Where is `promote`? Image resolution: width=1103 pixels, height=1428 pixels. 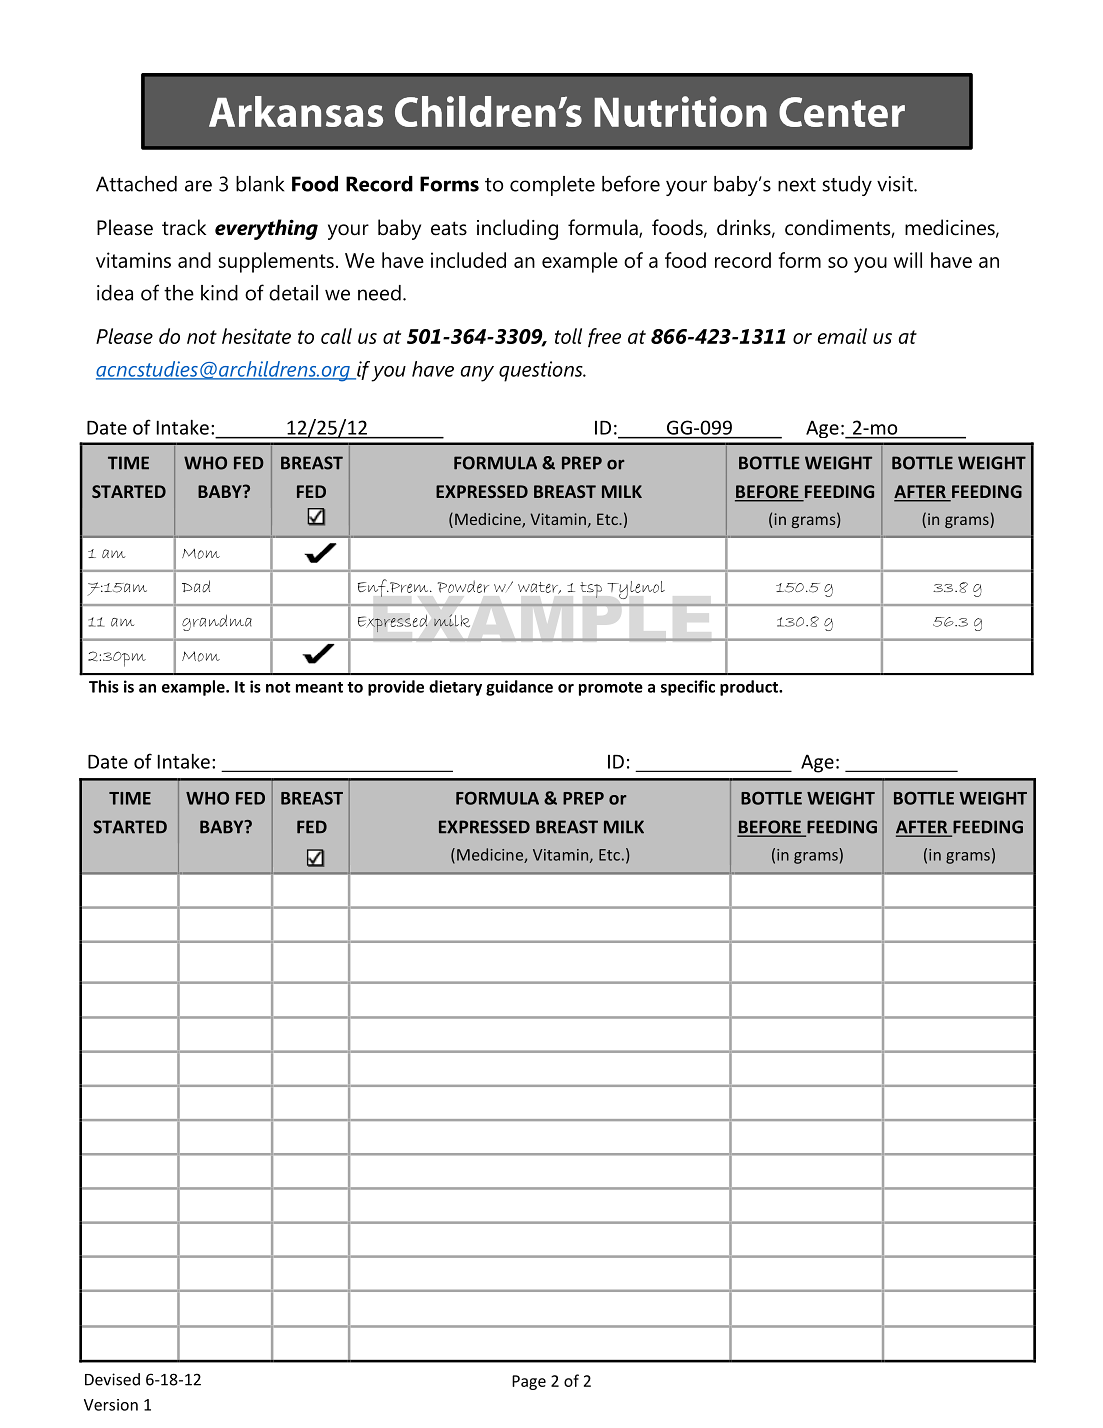 promote is located at coordinates (611, 689).
